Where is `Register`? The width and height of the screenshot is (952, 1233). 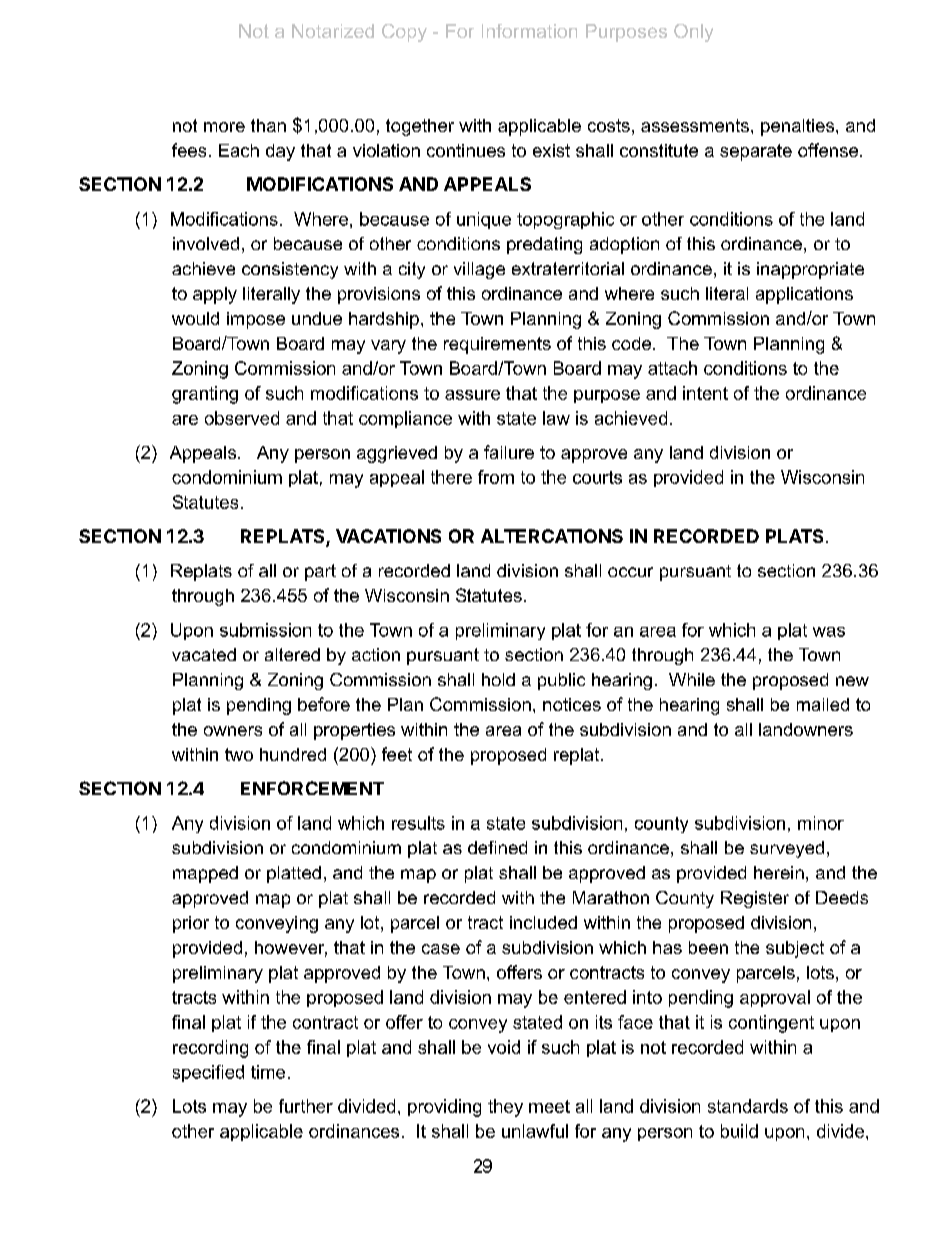
Register is located at coordinates (755, 899).
